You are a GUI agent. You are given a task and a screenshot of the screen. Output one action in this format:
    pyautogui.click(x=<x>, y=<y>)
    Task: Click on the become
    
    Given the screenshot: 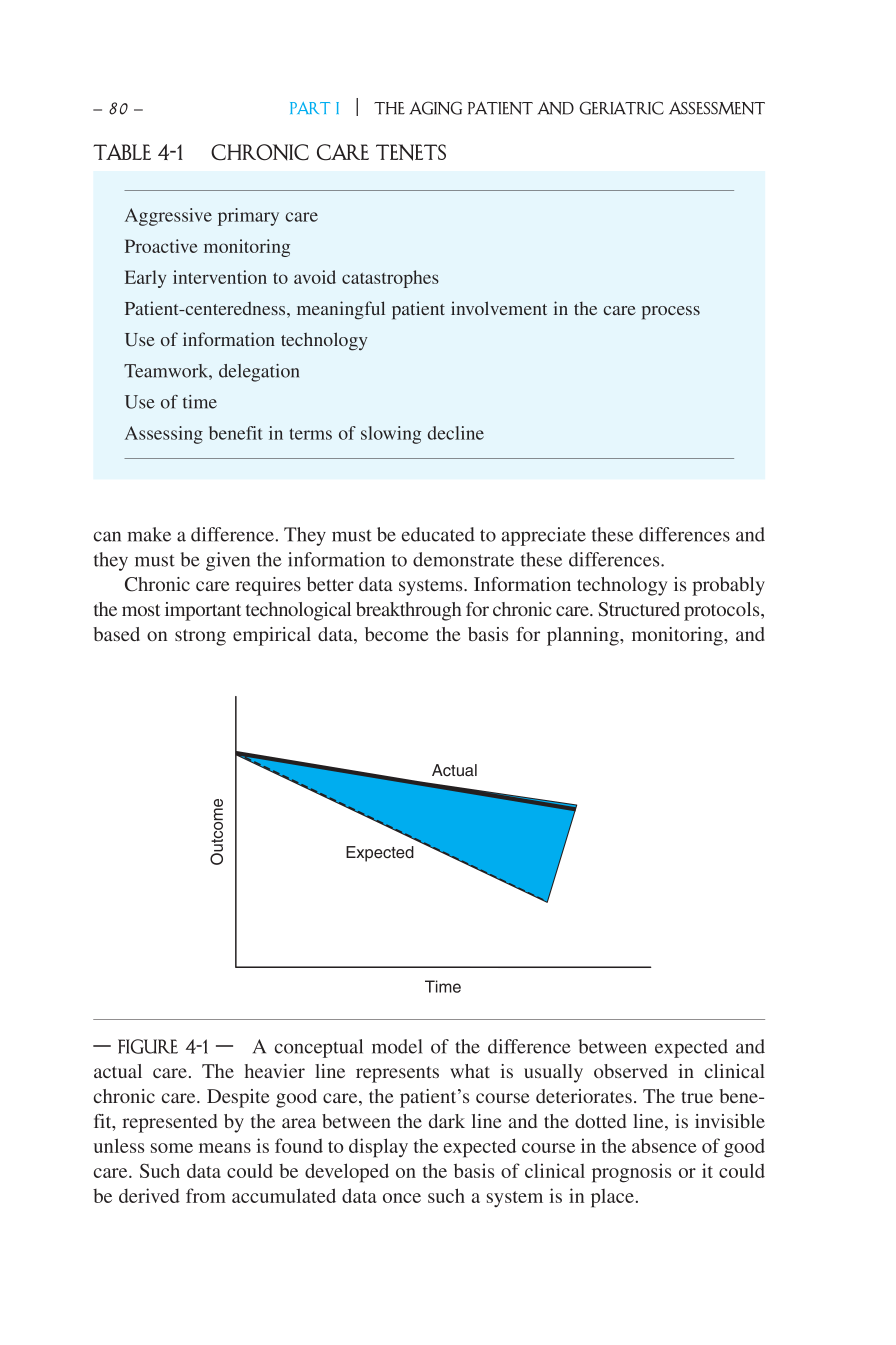 What is the action you would take?
    pyautogui.click(x=396, y=634)
